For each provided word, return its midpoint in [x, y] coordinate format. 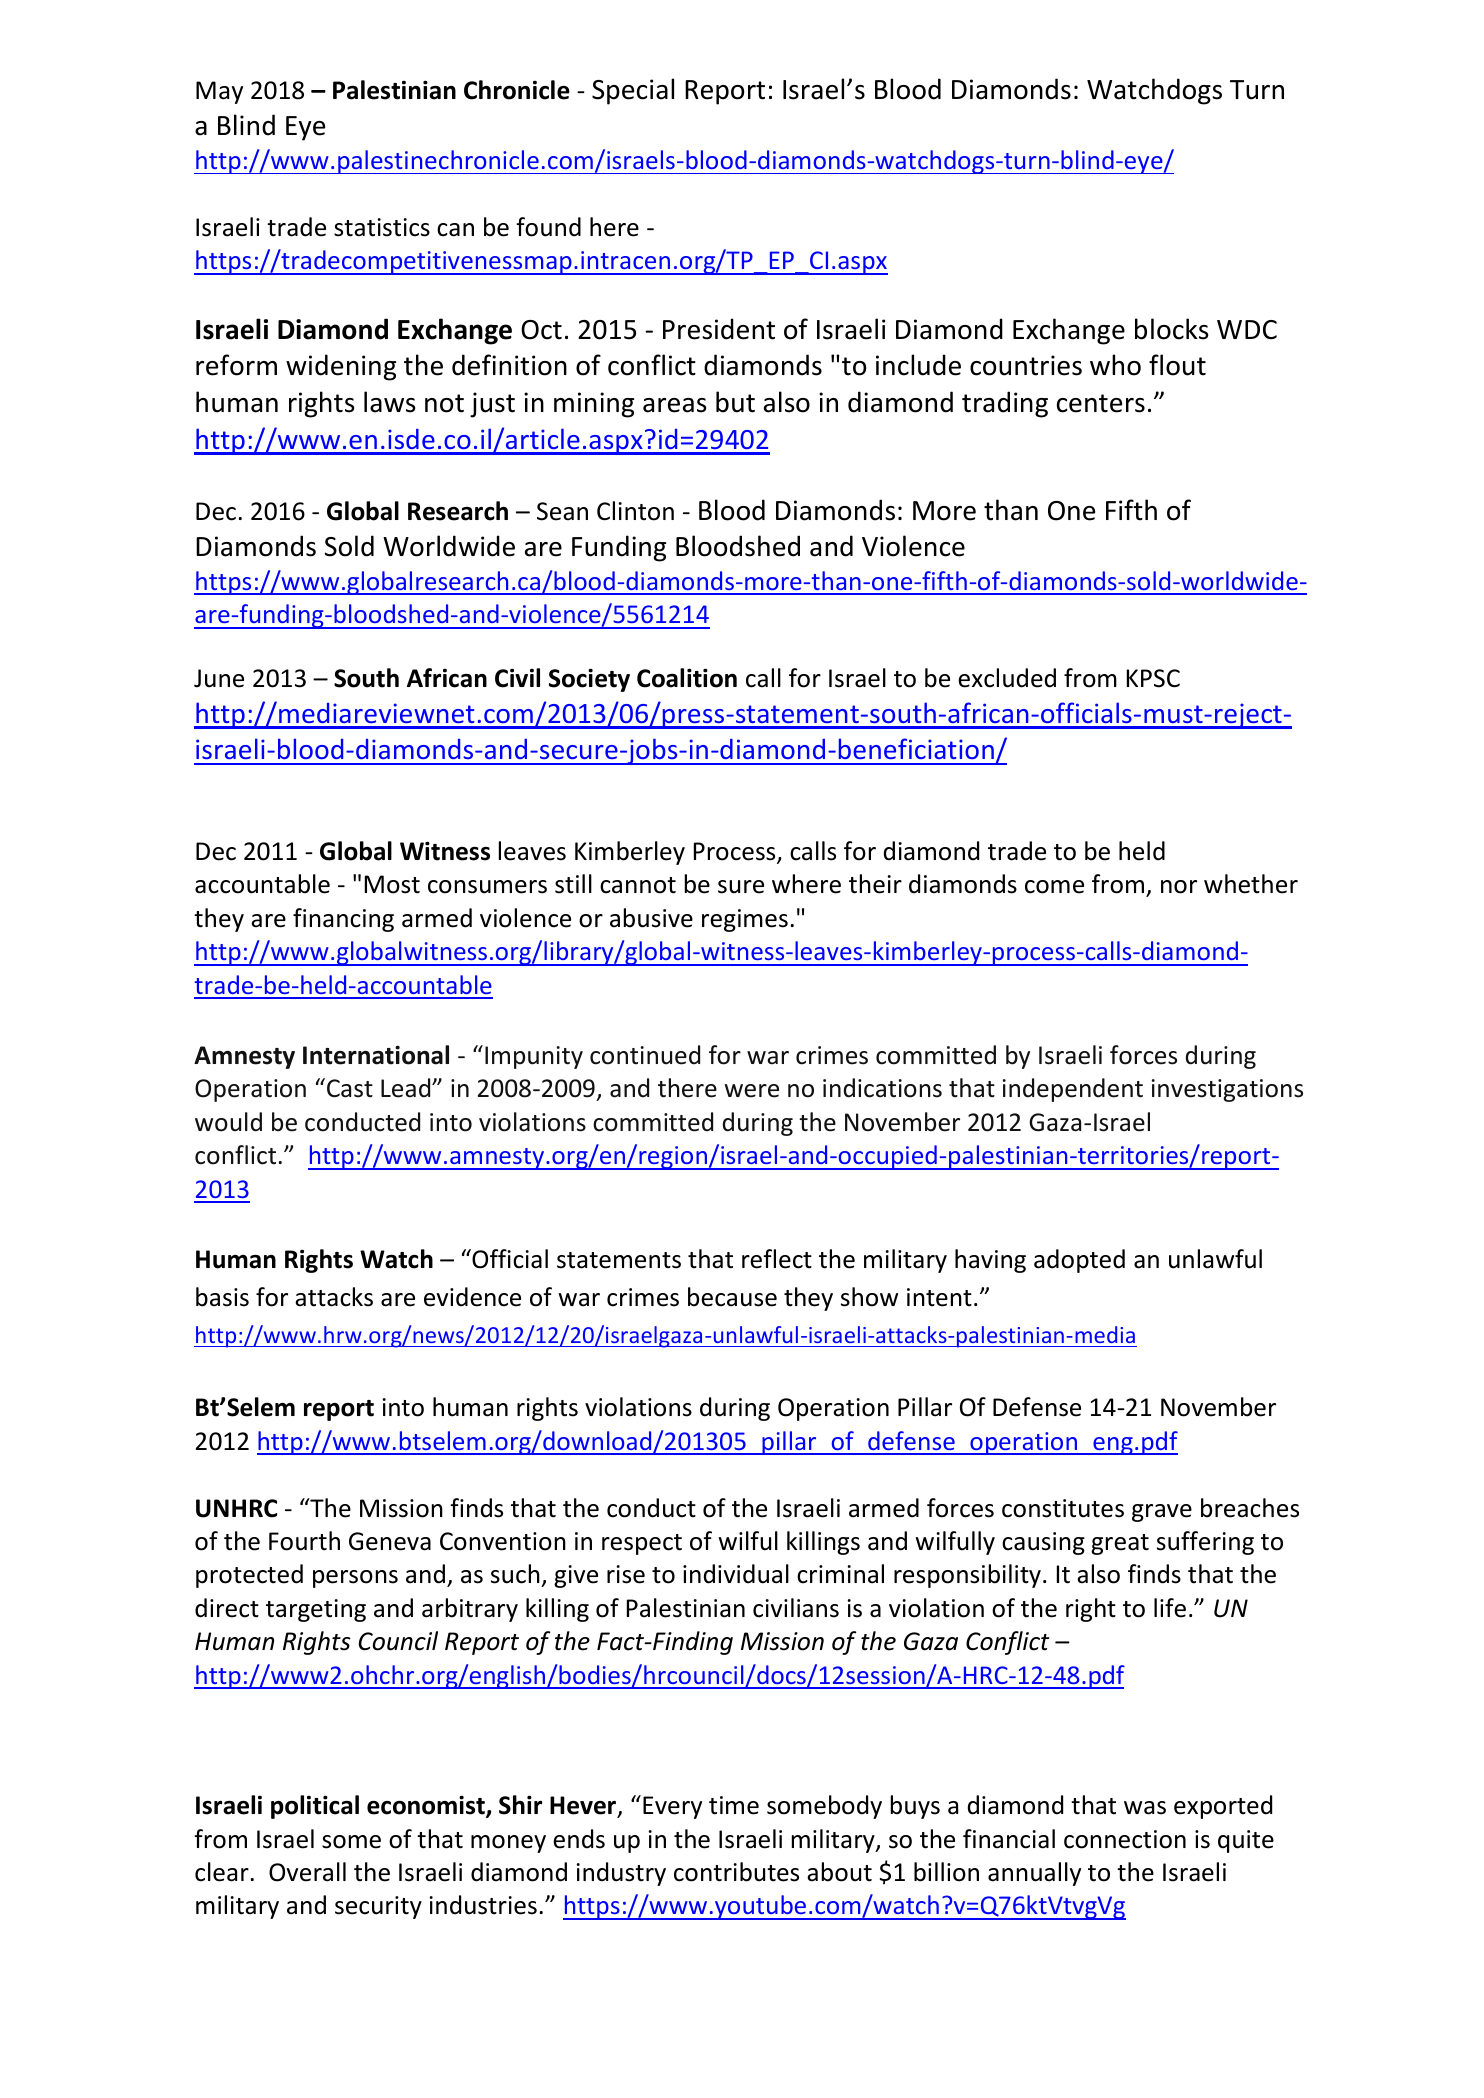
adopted [1079, 1261]
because [732, 1297]
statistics [382, 227]
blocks [1171, 329]
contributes [736, 1872]
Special [633, 91]
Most [392, 884]
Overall [307, 1872]
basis [222, 1297]
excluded [1007, 678]
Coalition [687, 678]
